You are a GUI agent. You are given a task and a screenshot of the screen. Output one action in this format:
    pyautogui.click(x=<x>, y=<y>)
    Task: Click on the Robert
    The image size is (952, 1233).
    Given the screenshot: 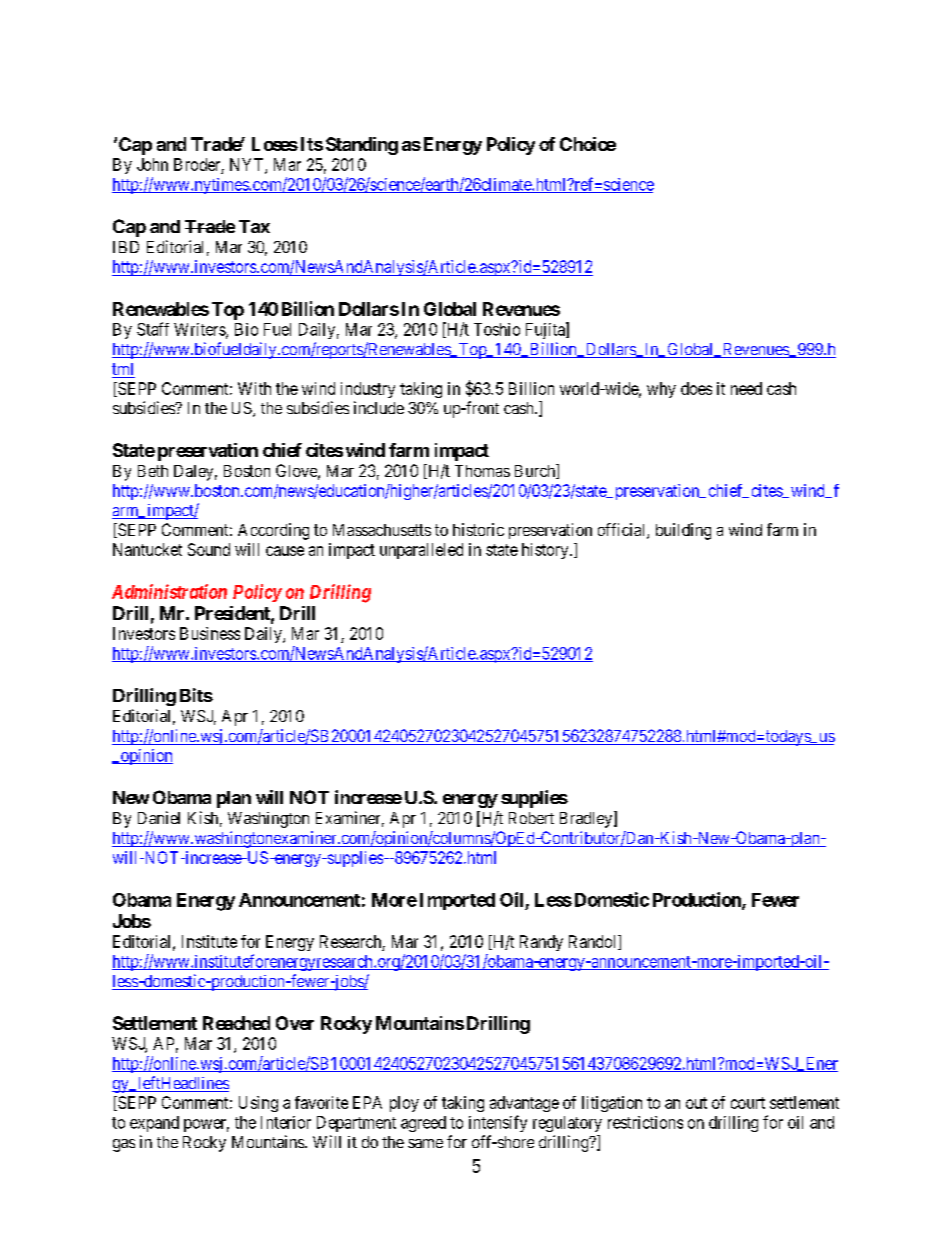 What is the action you would take?
    pyautogui.click(x=531, y=818)
